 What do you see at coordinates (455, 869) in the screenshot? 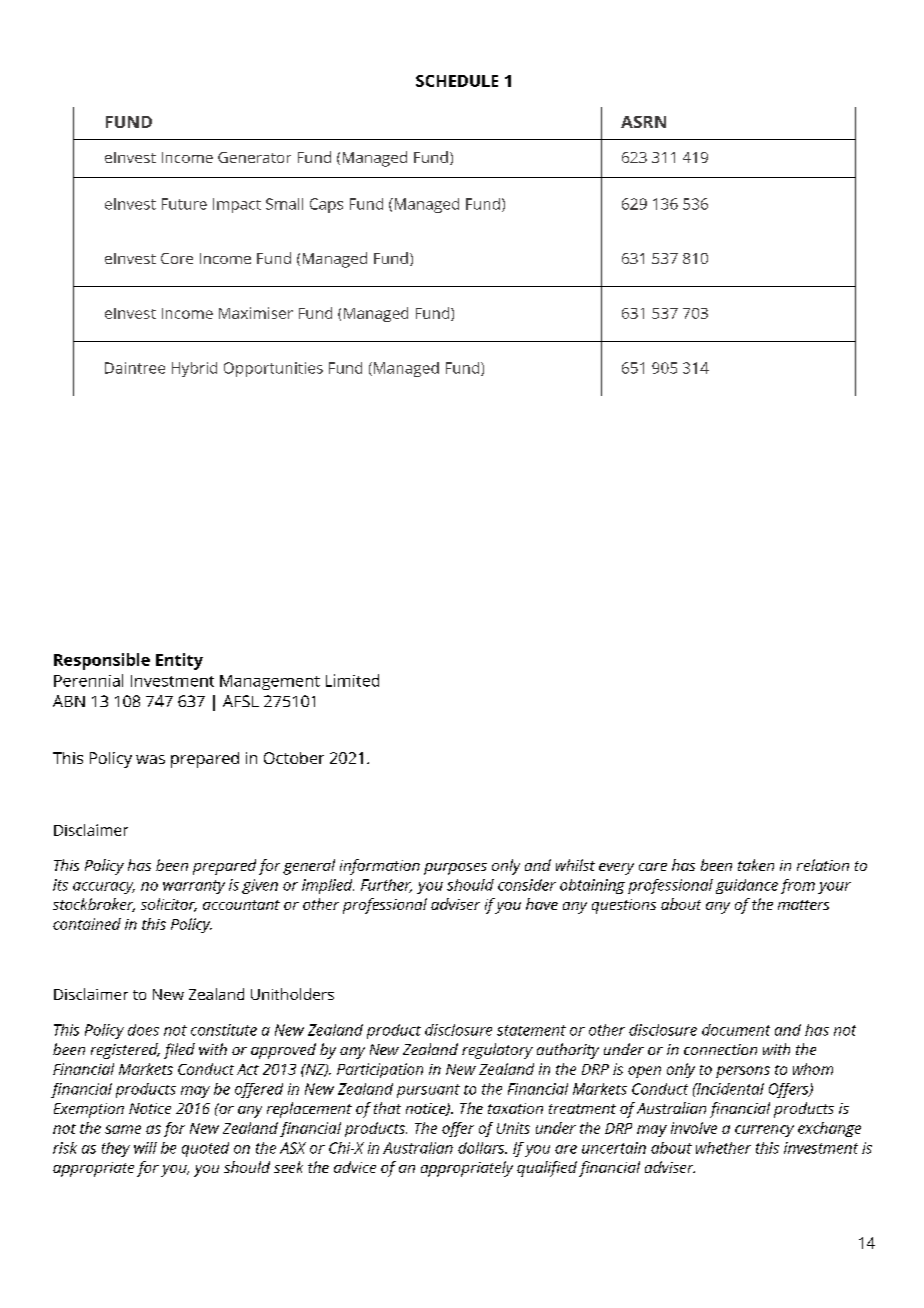
I see `purposes` at bounding box center [455, 869].
